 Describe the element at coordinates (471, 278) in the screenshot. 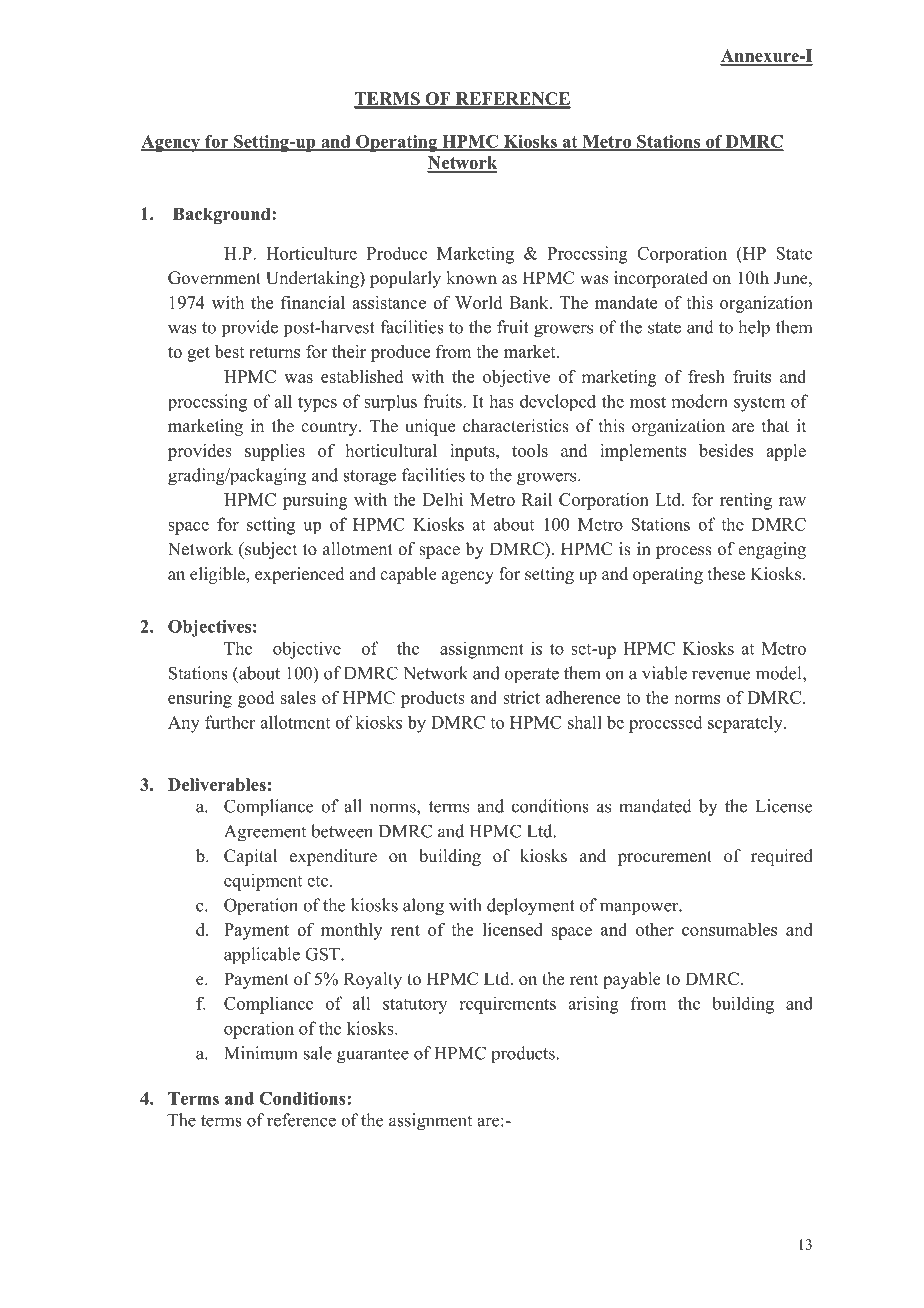

I see `known` at that location.
